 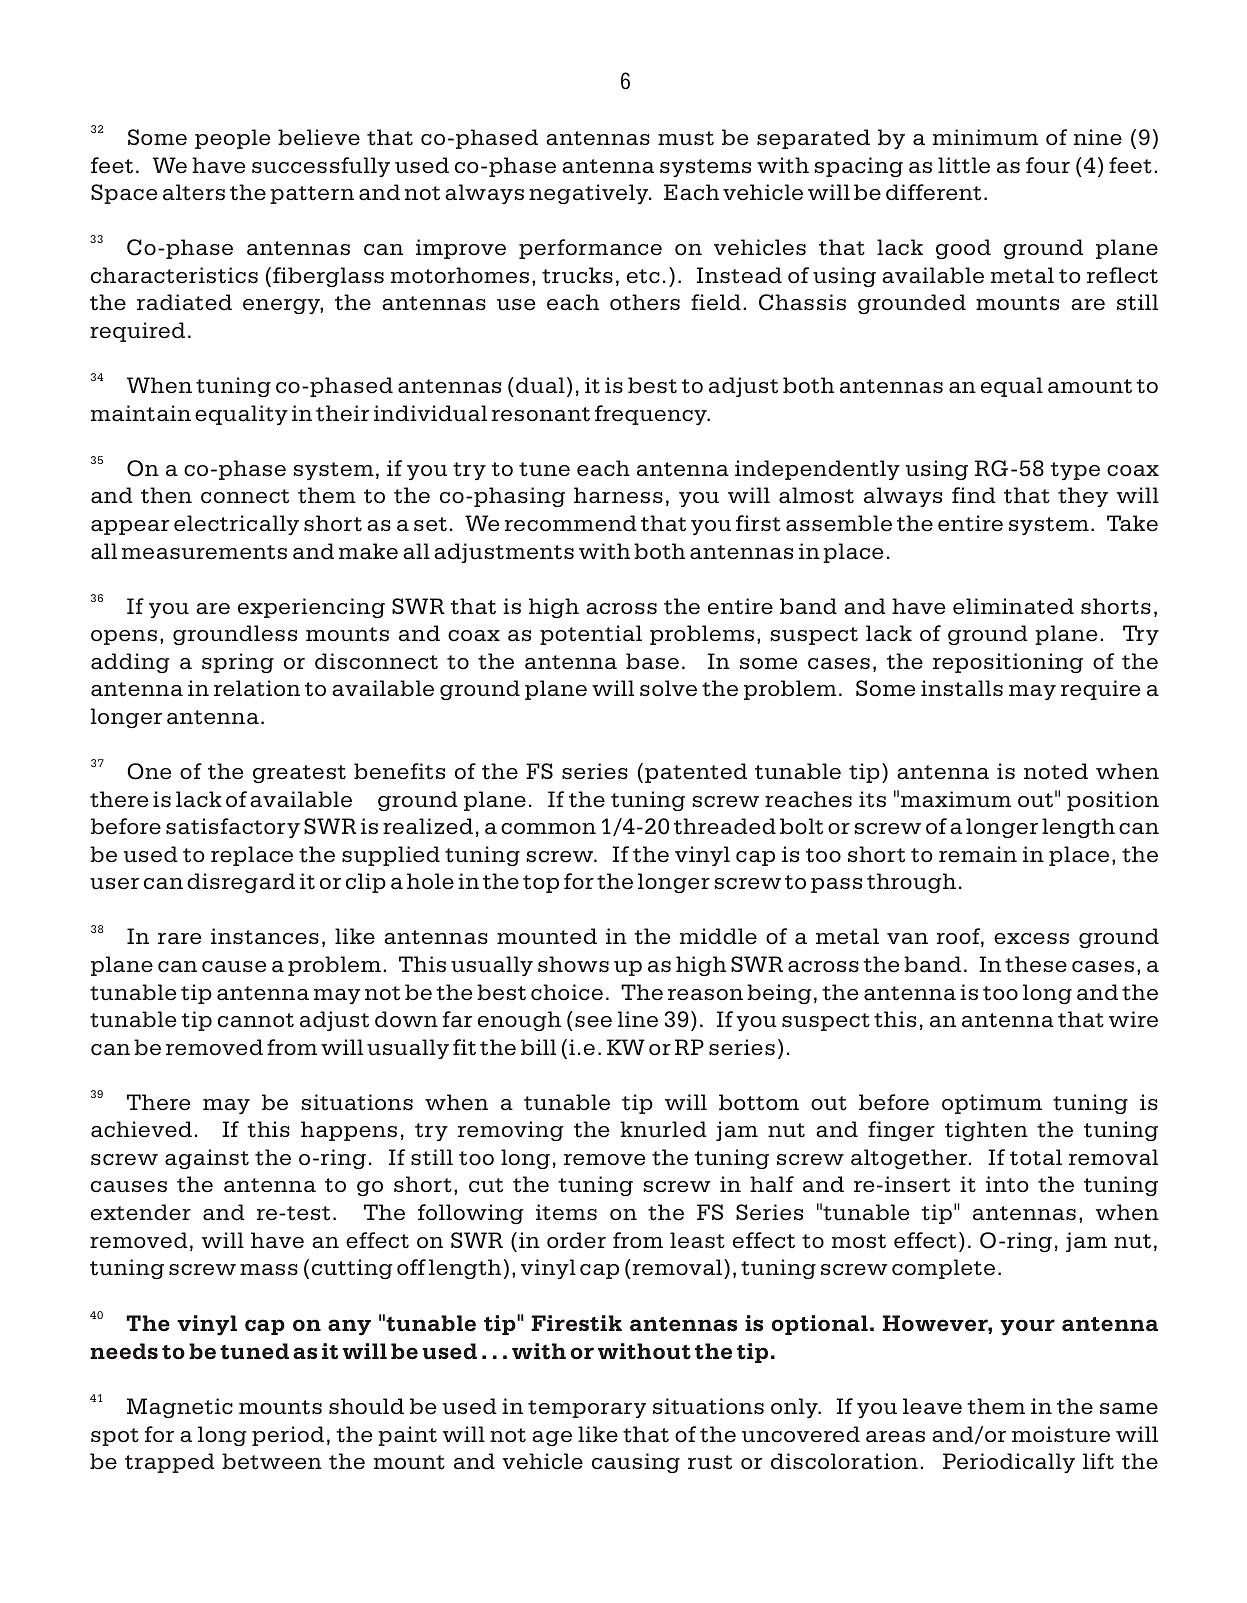 What do you see at coordinates (204, 552) in the image?
I see `measurements` at bounding box center [204, 552].
